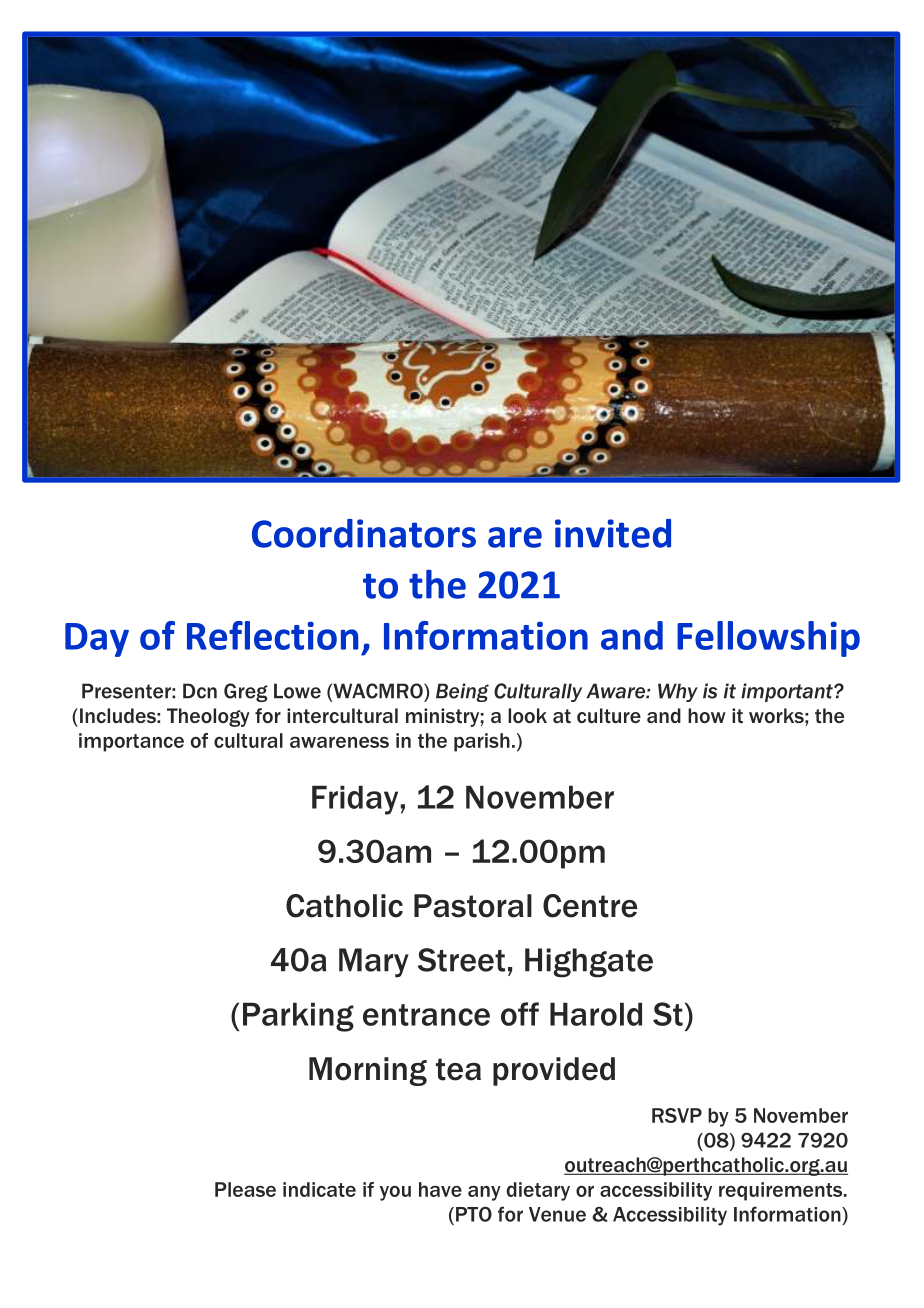 The width and height of the page is (924, 1308). Describe the element at coordinates (590, 906) in the page. I see `Centre` at that location.
